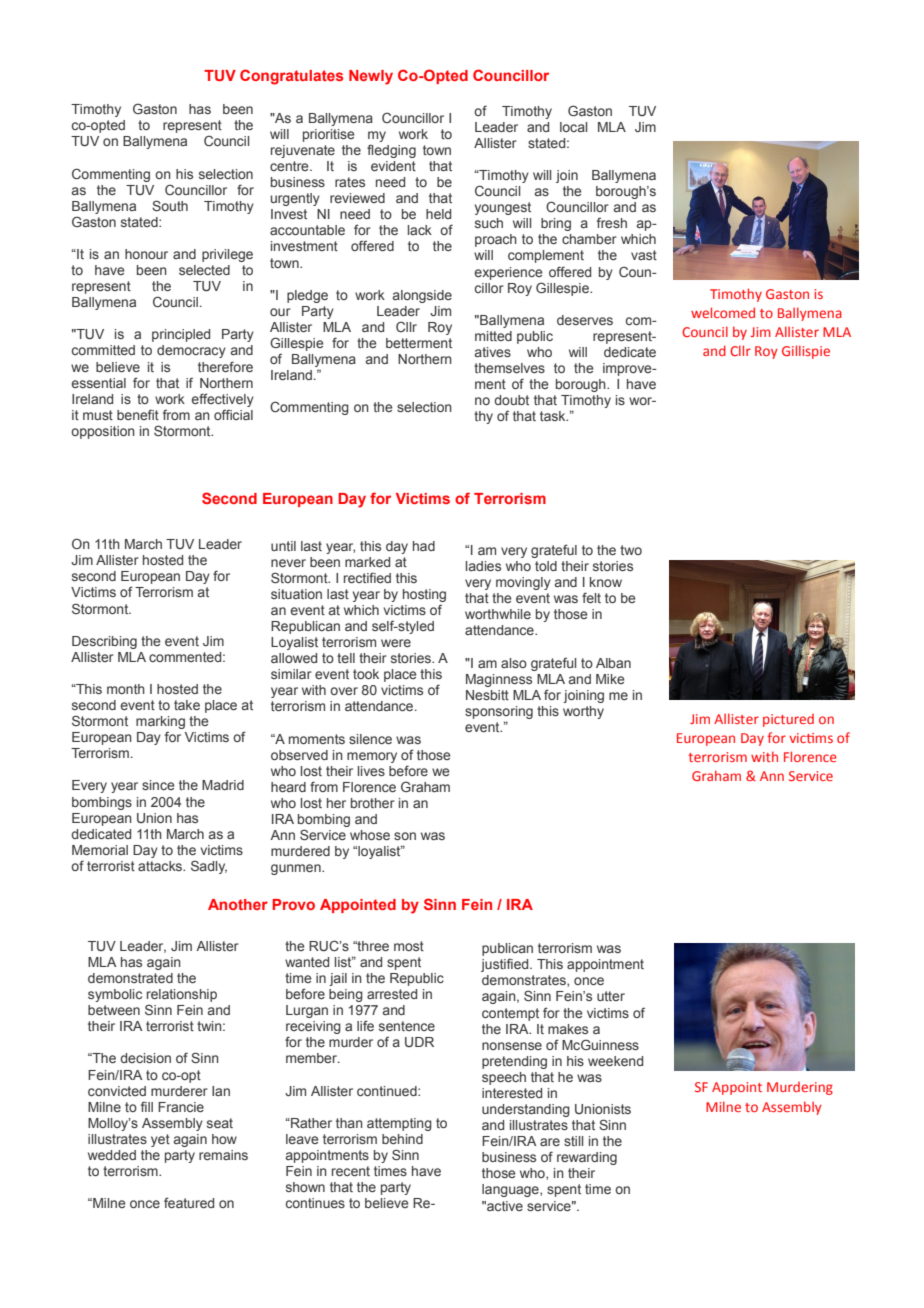 Image resolution: width=924 pixels, height=1308 pixels. Describe the element at coordinates (613, 663) in the screenshot. I see `Alban` at that location.
